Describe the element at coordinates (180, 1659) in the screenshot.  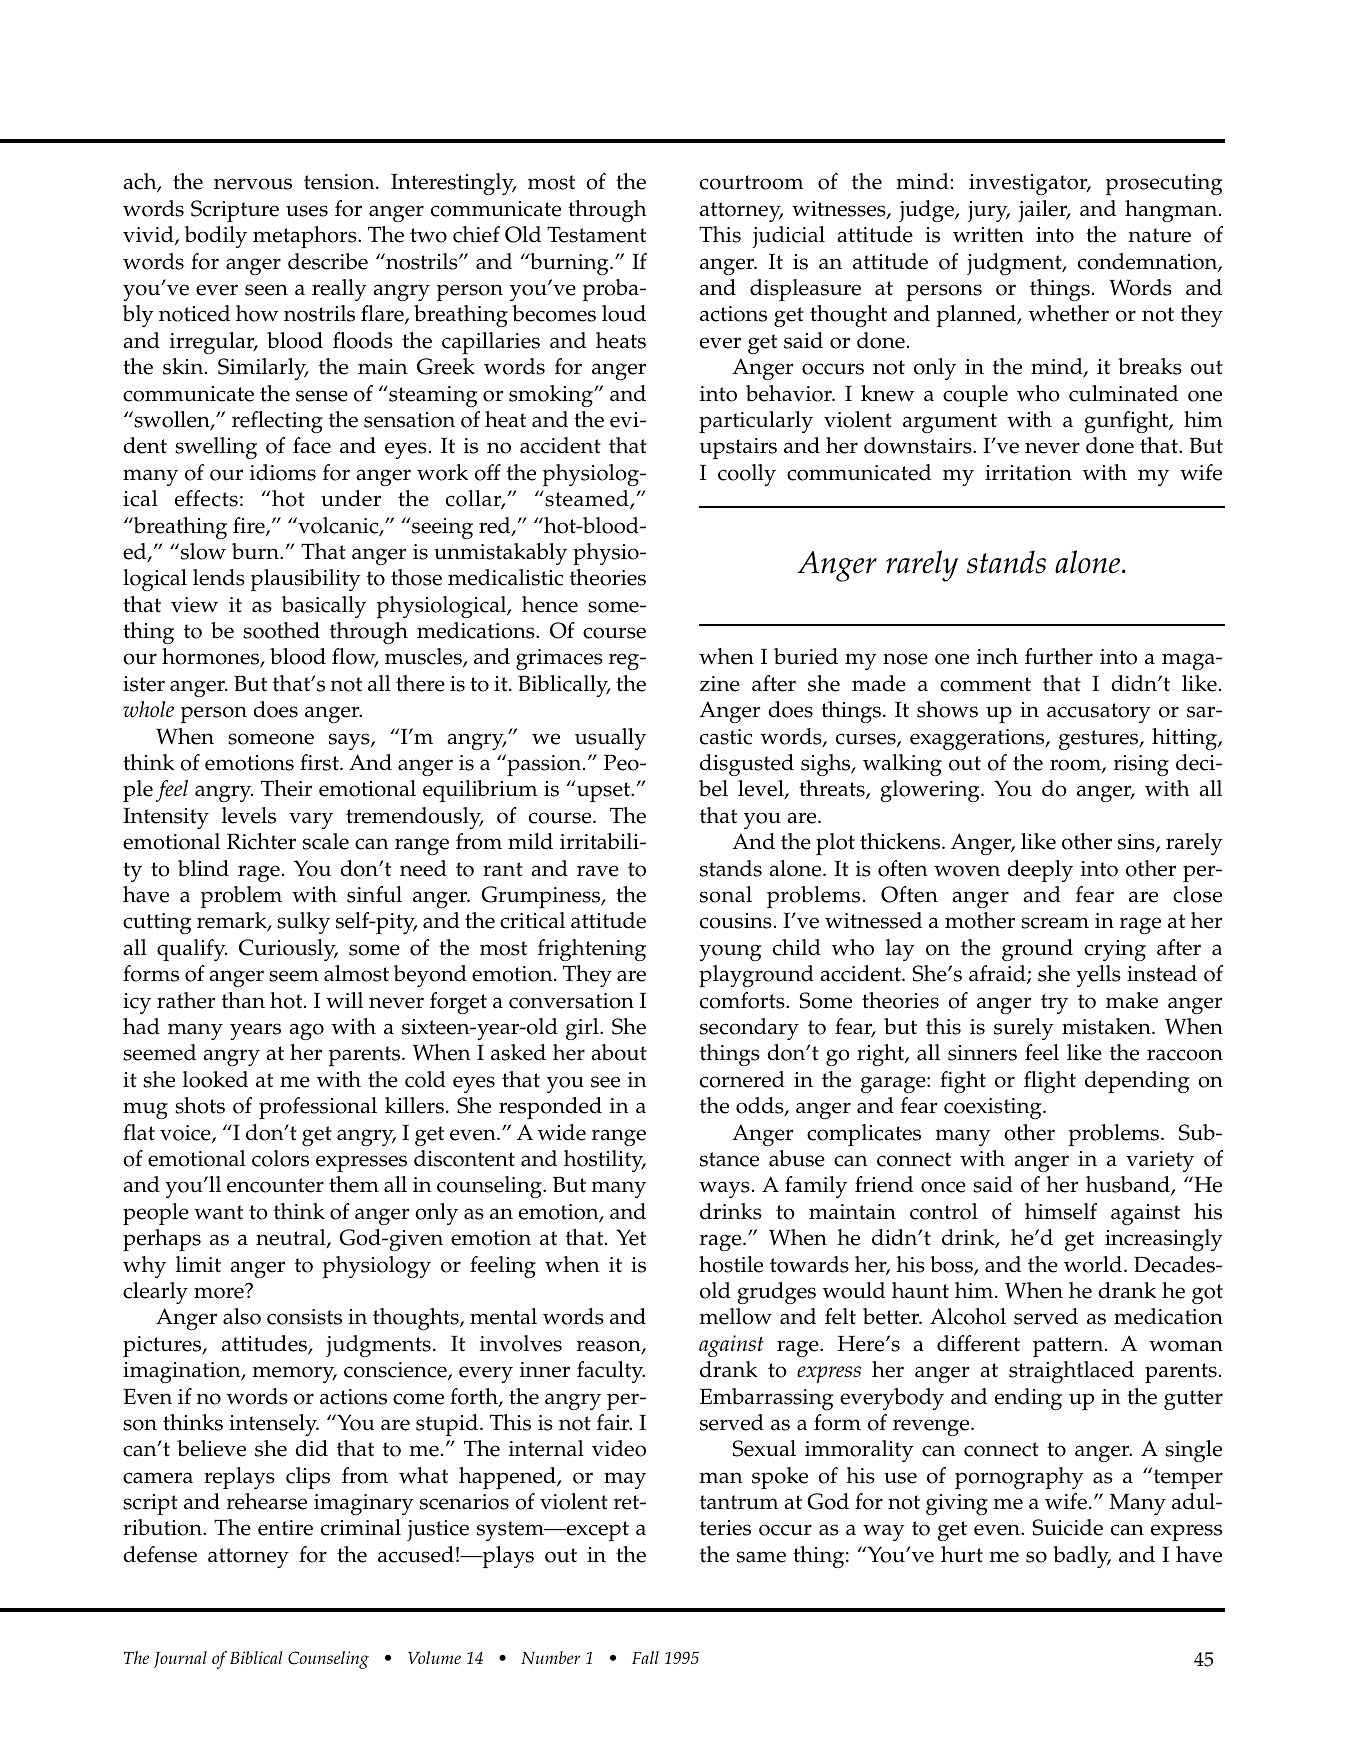
I see `Journal` at that location.
